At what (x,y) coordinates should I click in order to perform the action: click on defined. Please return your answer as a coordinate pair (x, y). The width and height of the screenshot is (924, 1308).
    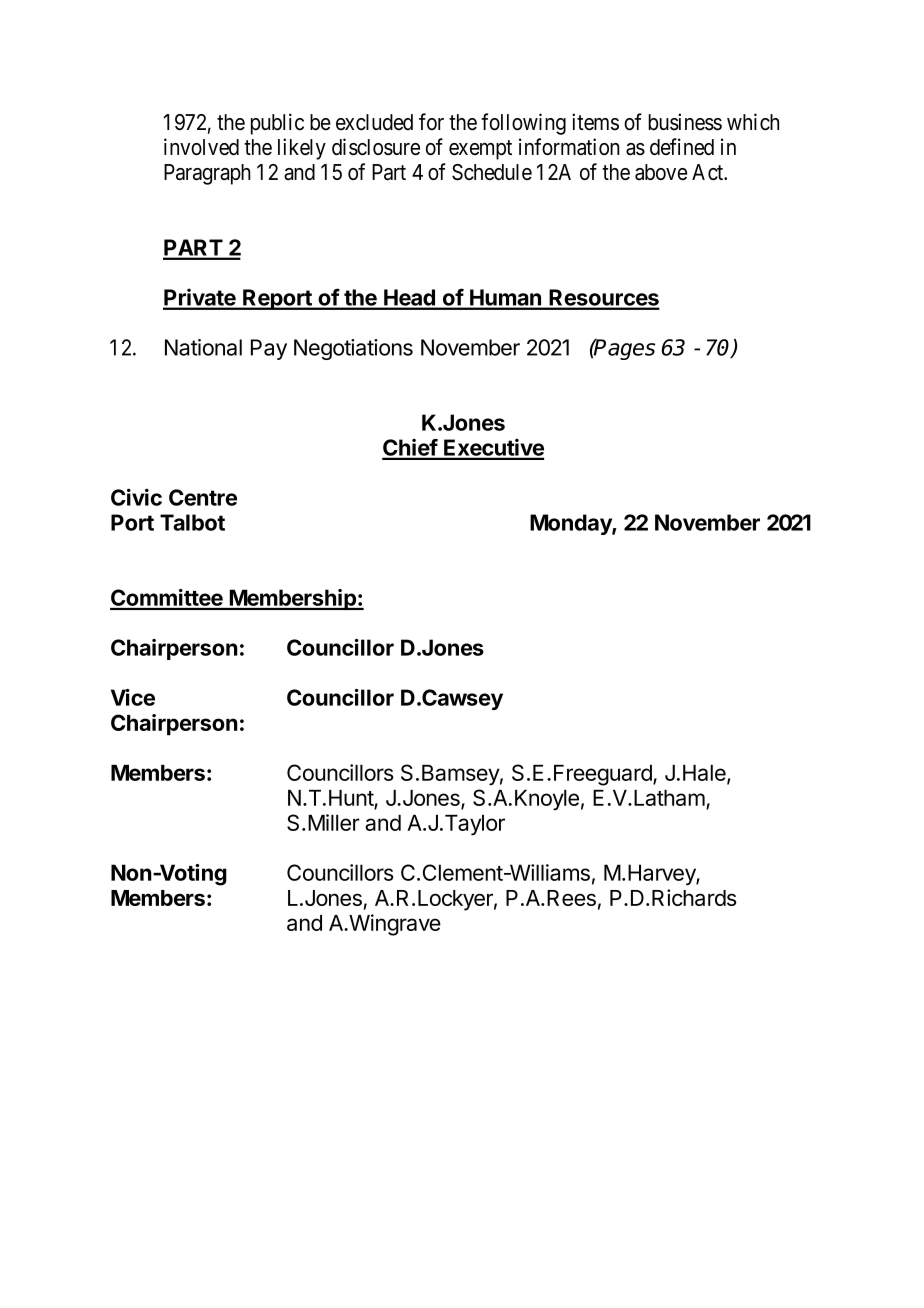
    Looking at the image, I should click on (682, 146).
